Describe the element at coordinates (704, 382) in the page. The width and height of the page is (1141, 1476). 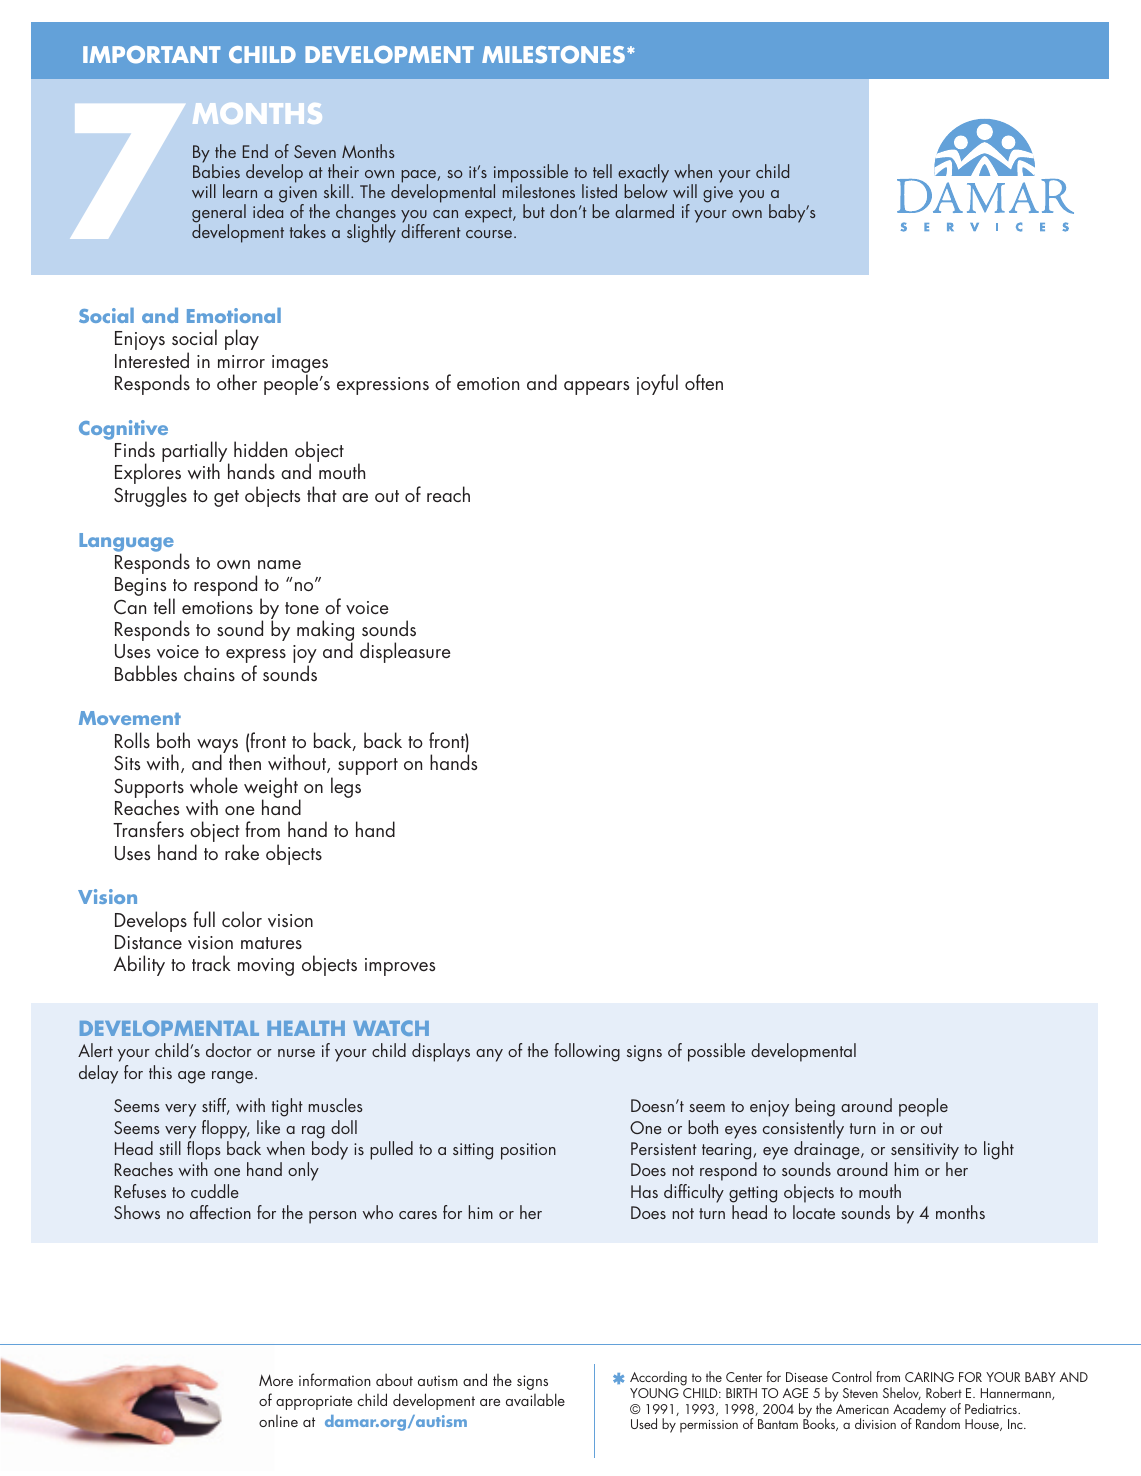
I see `often` at that location.
